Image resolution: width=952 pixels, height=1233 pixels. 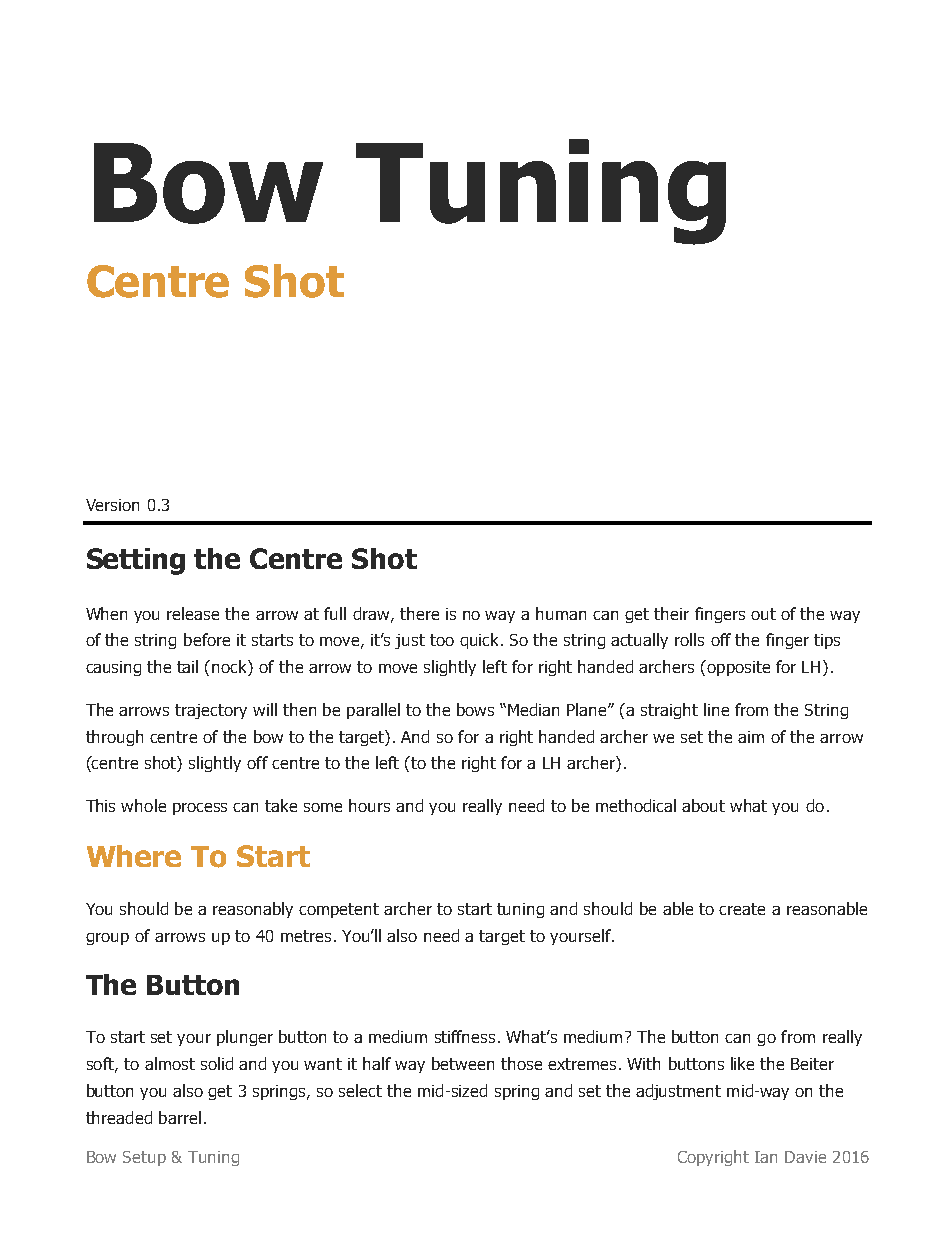 I want to click on create, so click(x=742, y=909).
